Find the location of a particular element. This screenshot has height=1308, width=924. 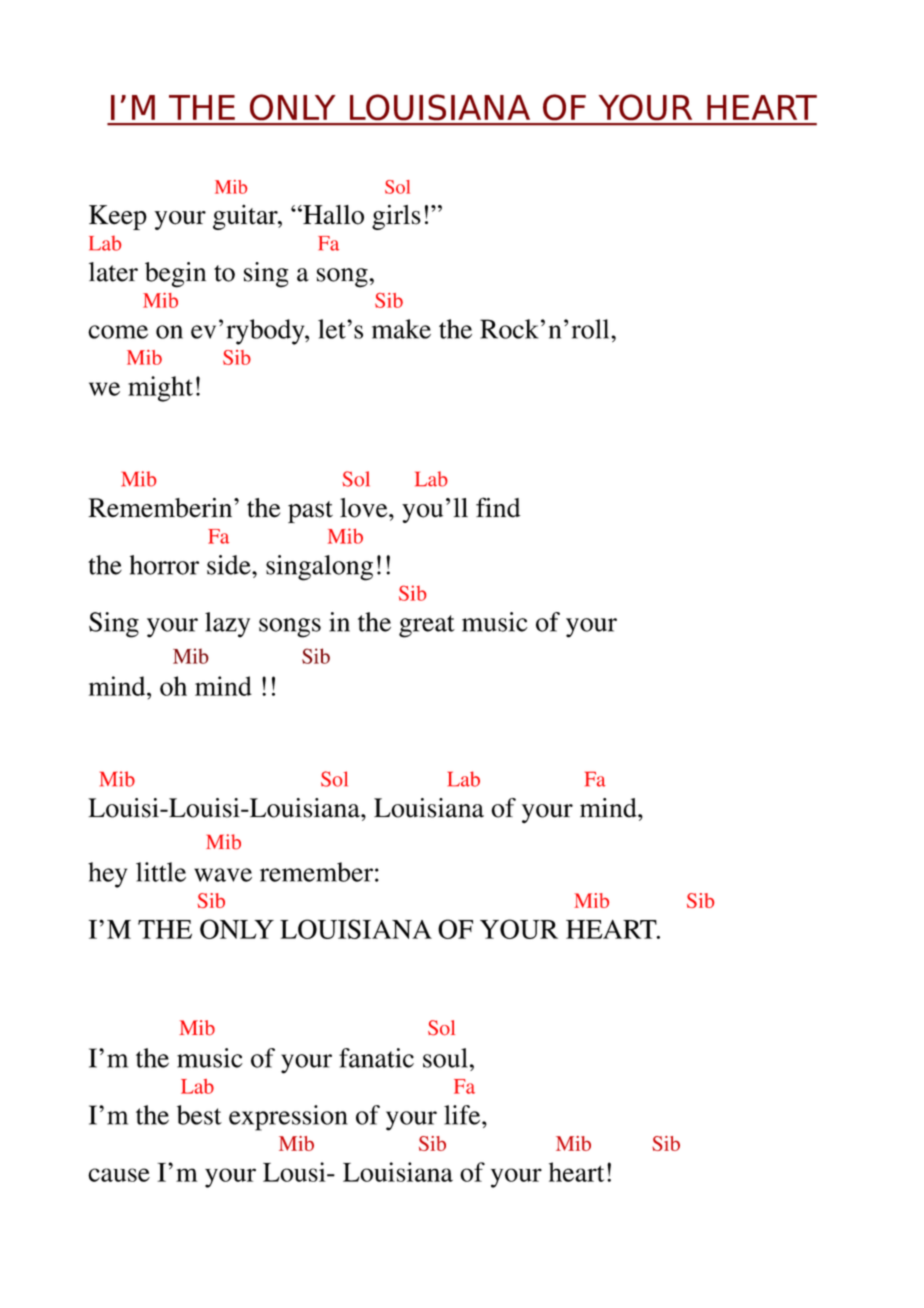

expression is located at coordinates (288, 1118).
